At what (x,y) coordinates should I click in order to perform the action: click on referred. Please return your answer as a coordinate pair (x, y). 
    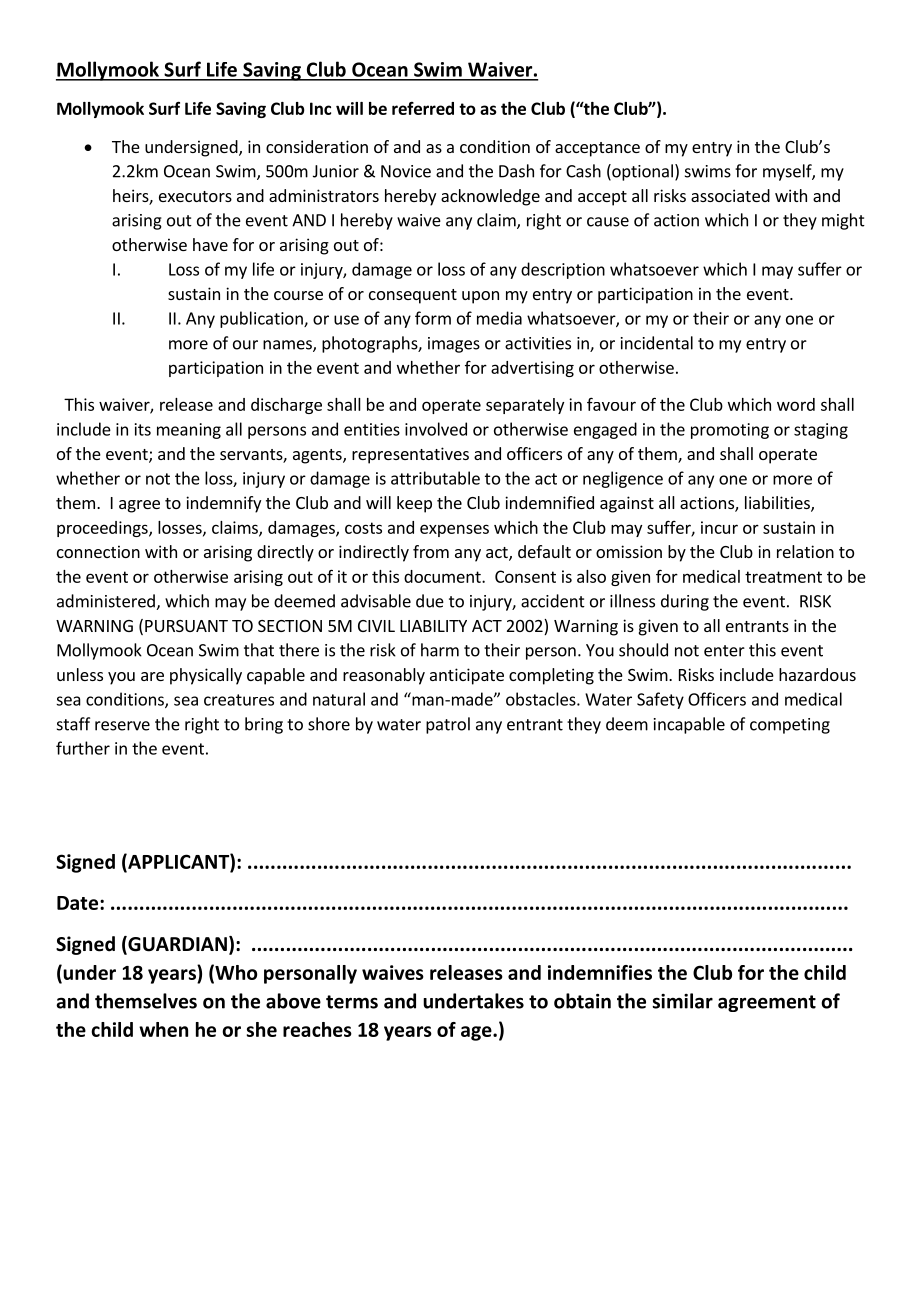
    Looking at the image, I should click on (423, 108).
